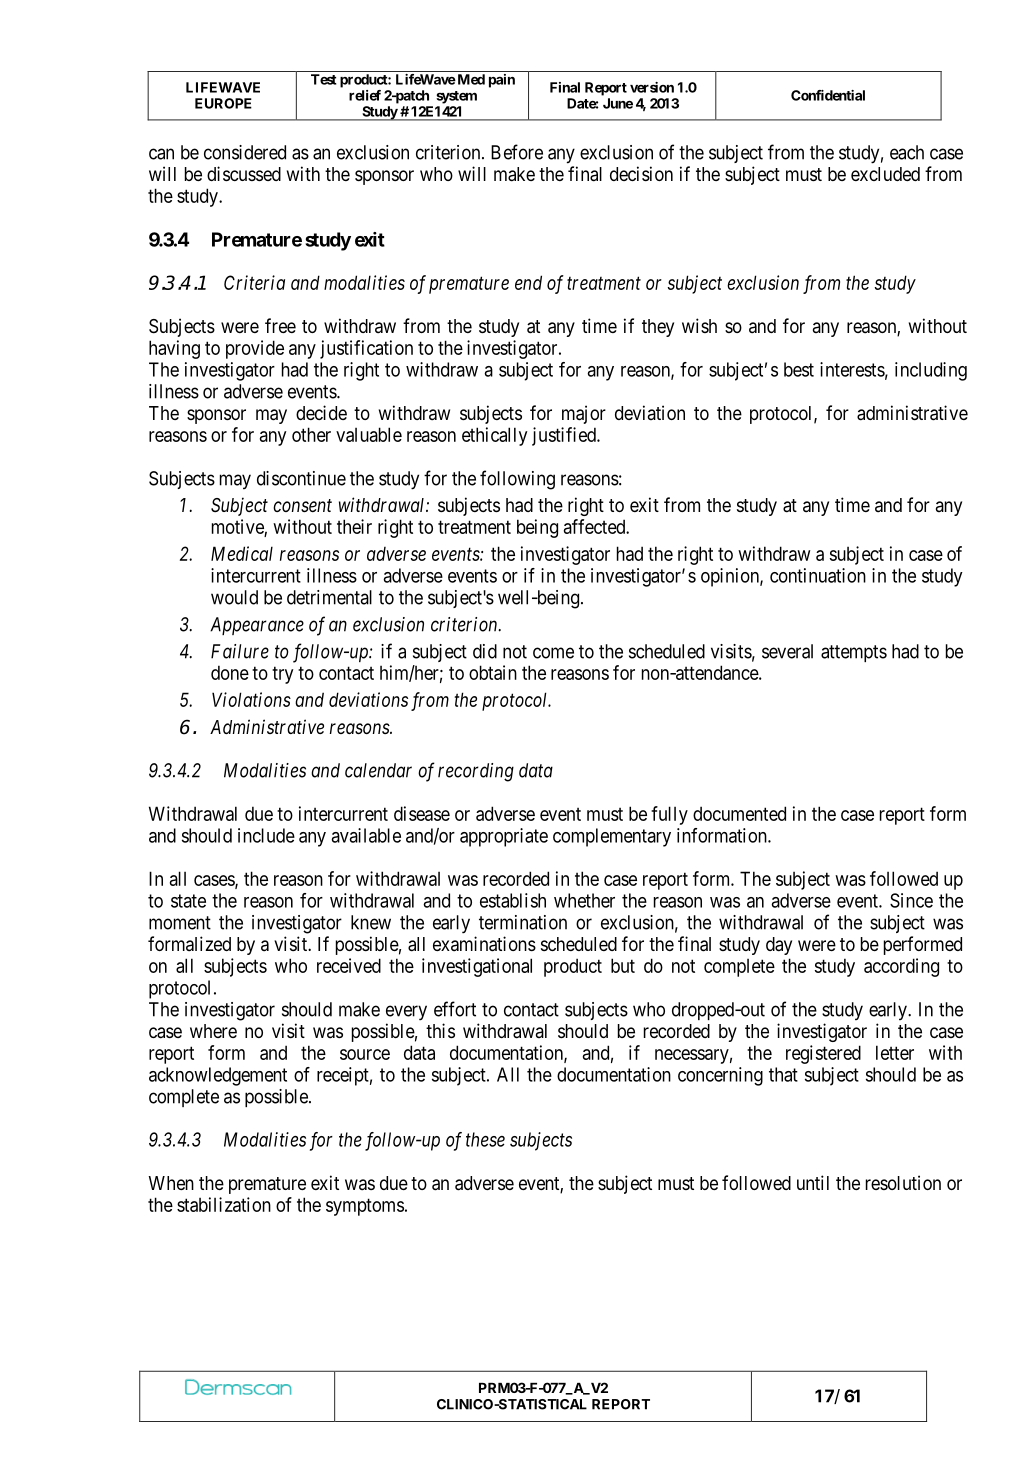 This screenshot has width=1036, height=1466. What do you see at coordinates (813, 1182) in the screenshot?
I see `until` at bounding box center [813, 1182].
